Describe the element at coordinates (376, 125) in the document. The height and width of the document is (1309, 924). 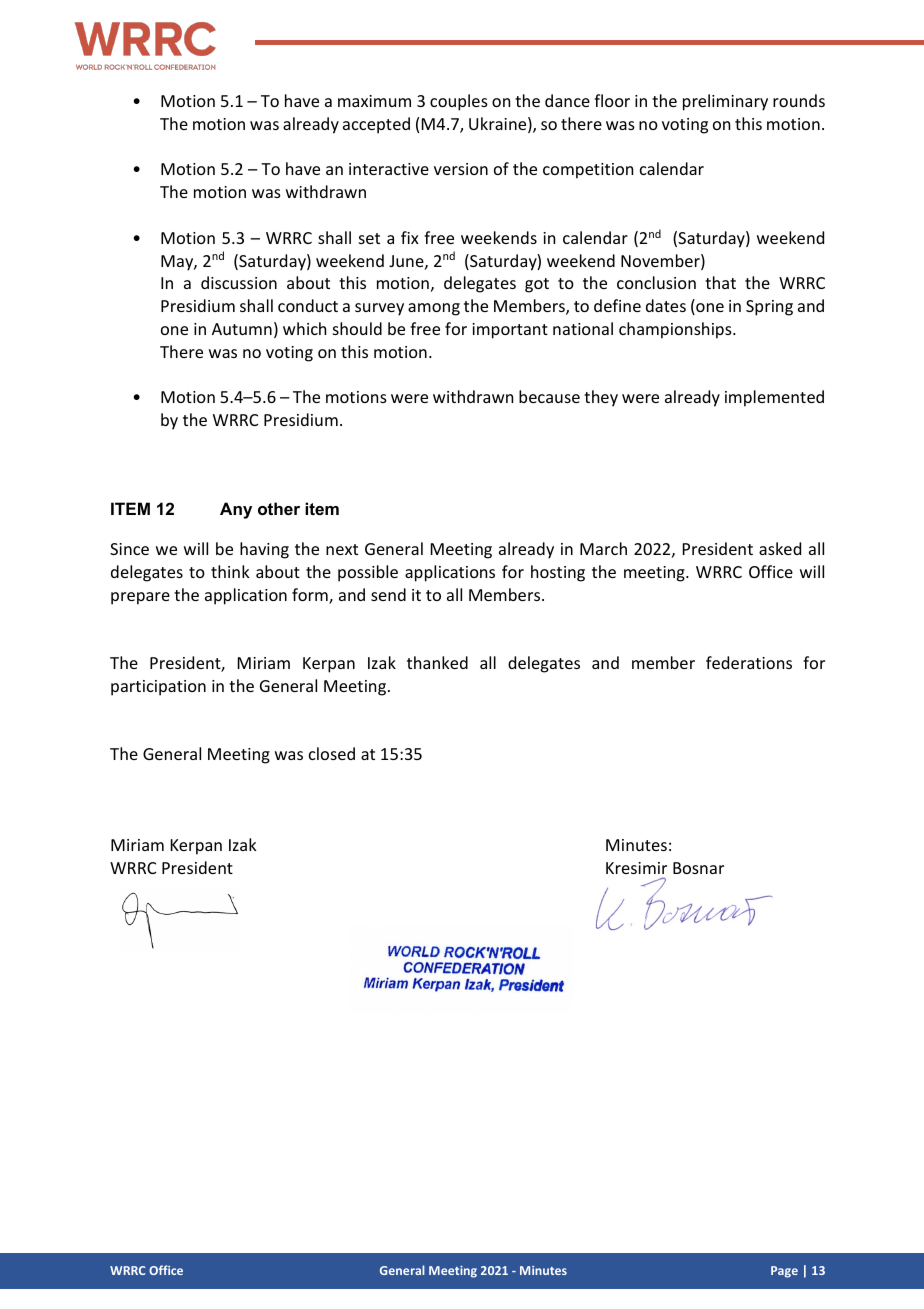
I see `accepted` at that location.
